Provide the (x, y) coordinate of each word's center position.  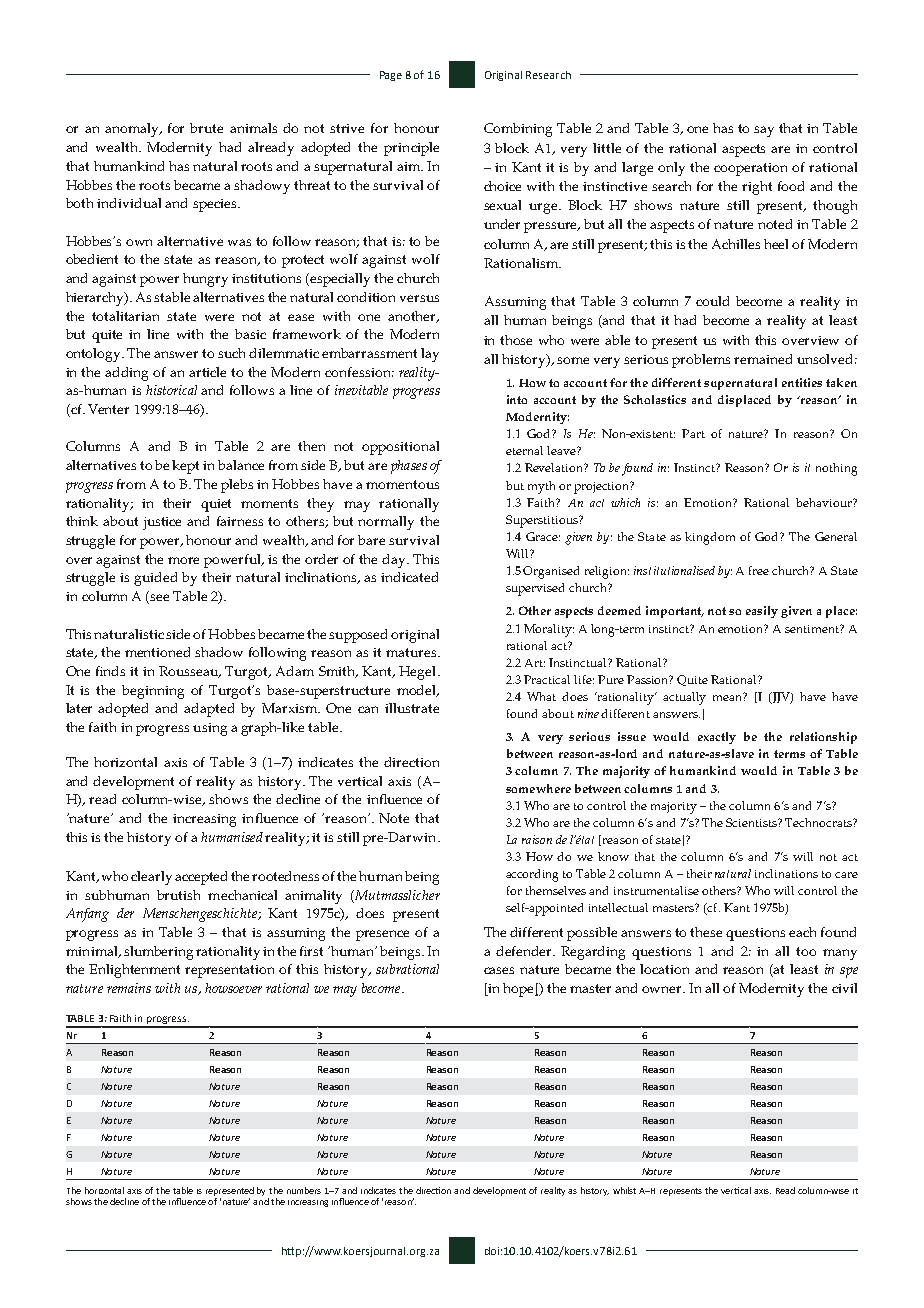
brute (206, 128)
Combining (518, 130)
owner (663, 989)
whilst (624, 1190)
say (764, 131)
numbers (304, 1190)
